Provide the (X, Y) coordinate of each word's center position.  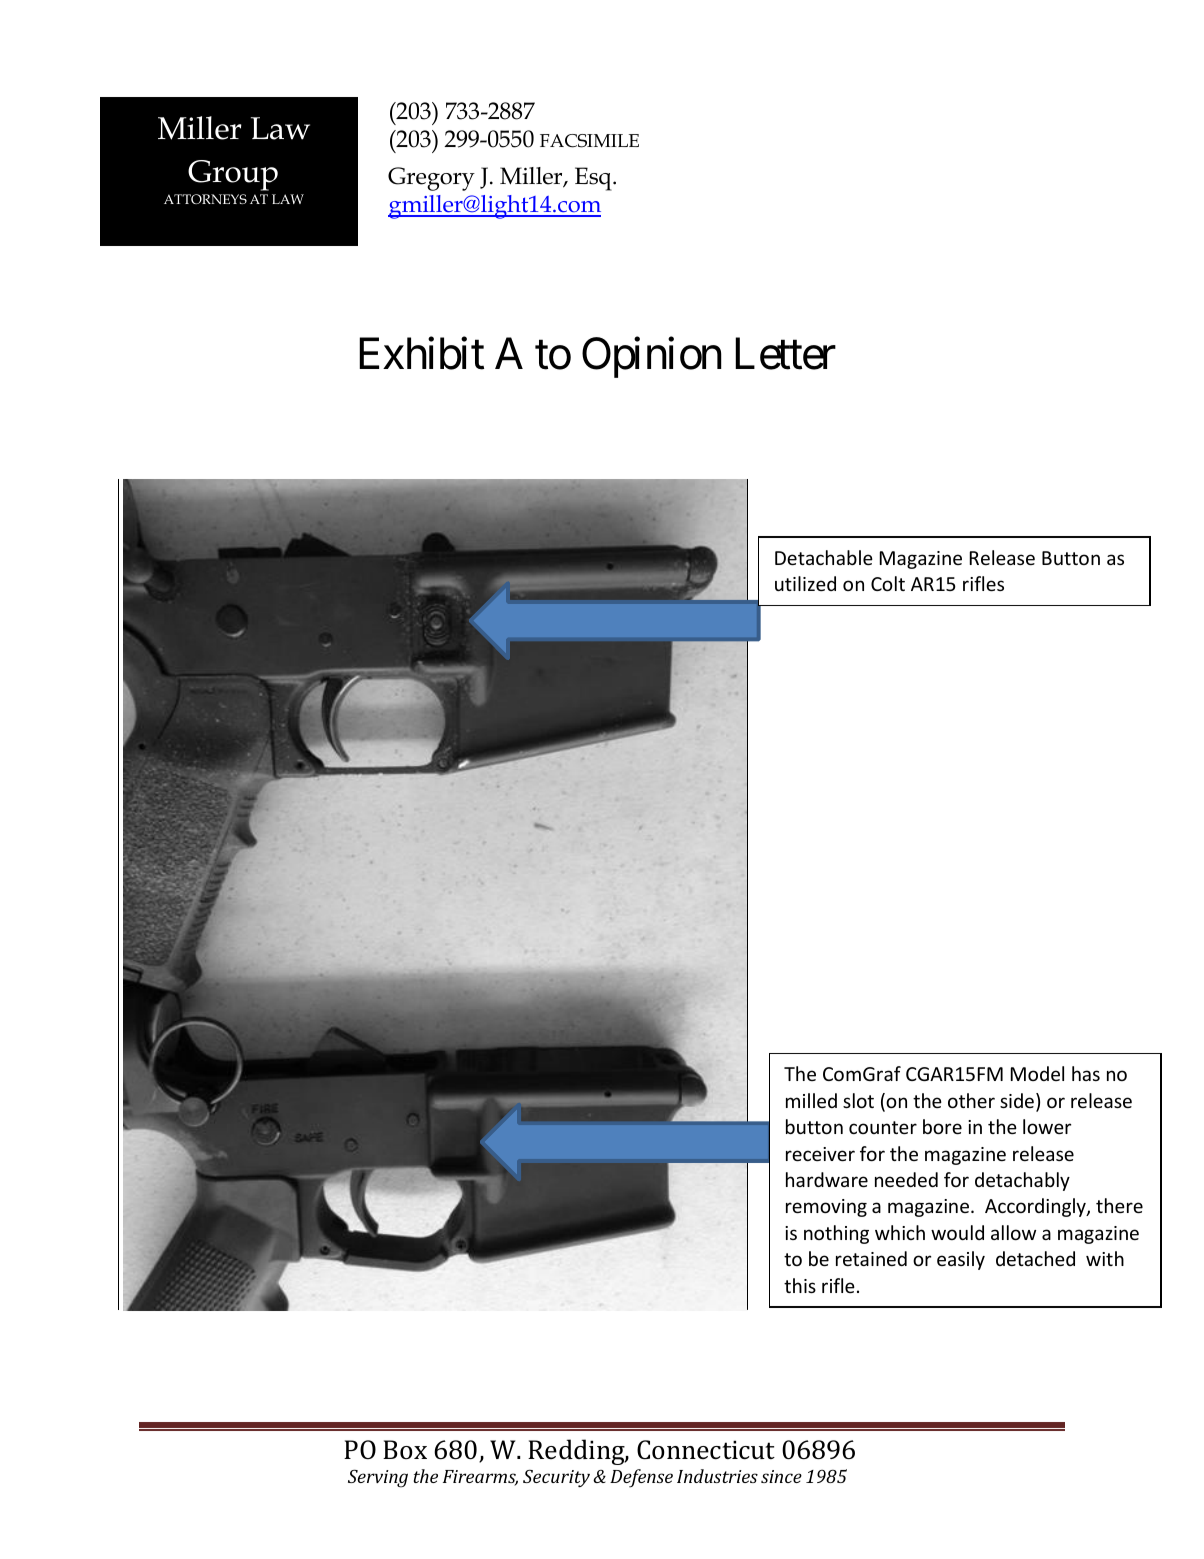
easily (961, 1260)
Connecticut (706, 1450)
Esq (594, 179)
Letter (785, 354)
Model (1037, 1073)
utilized (805, 583)
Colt (888, 583)
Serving (378, 1478)
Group (233, 175)
